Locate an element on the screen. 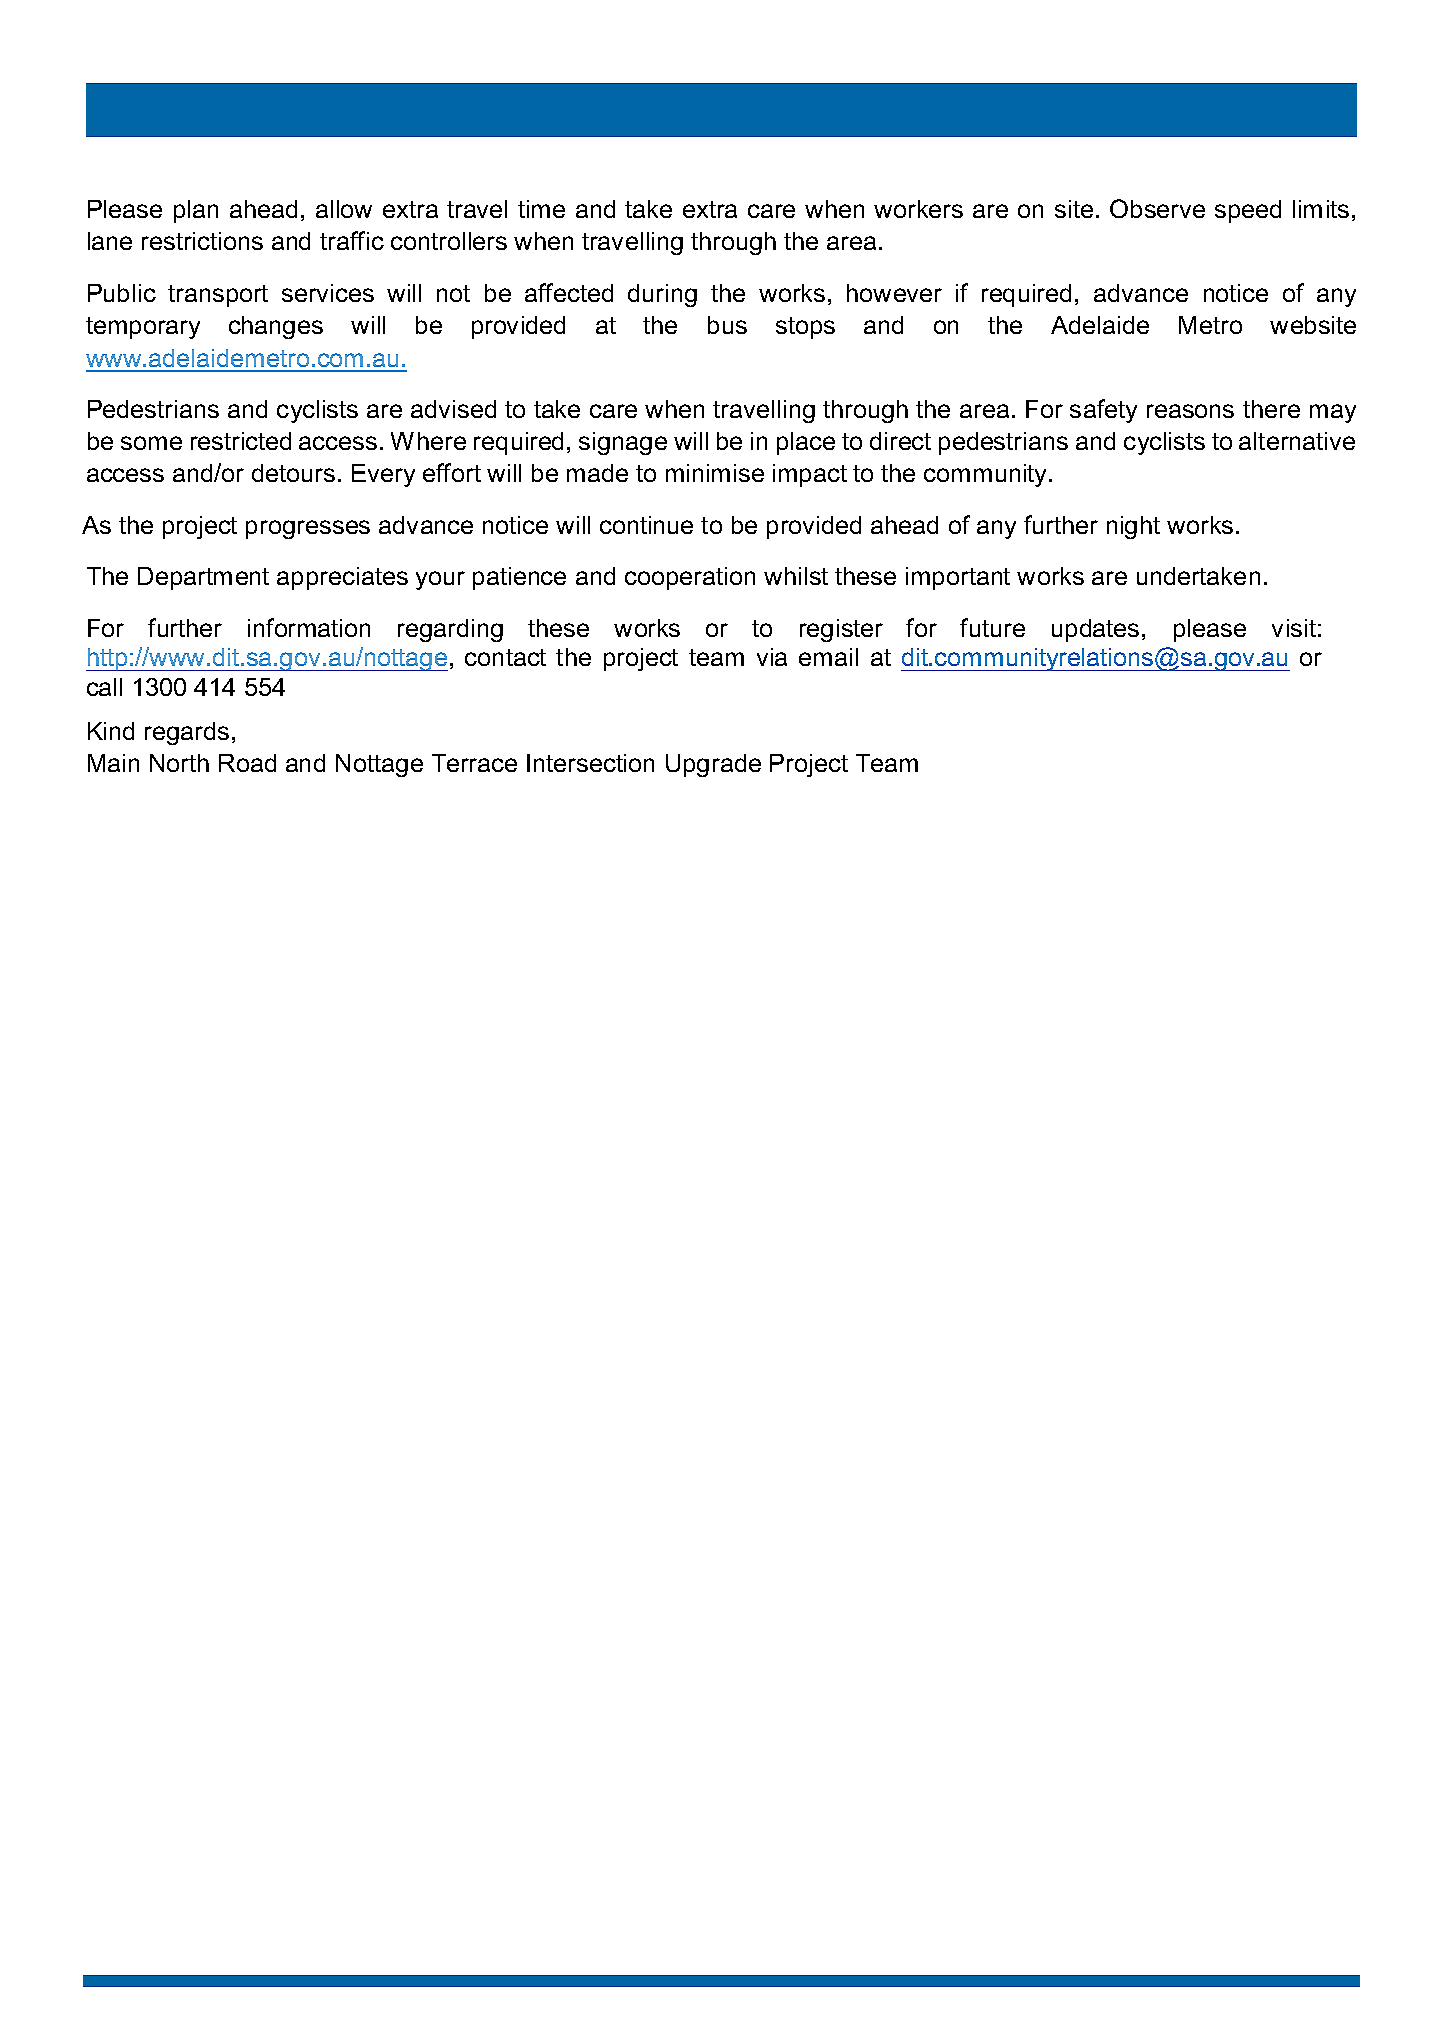 The image size is (1443, 2041). updates is located at coordinates (1095, 630).
